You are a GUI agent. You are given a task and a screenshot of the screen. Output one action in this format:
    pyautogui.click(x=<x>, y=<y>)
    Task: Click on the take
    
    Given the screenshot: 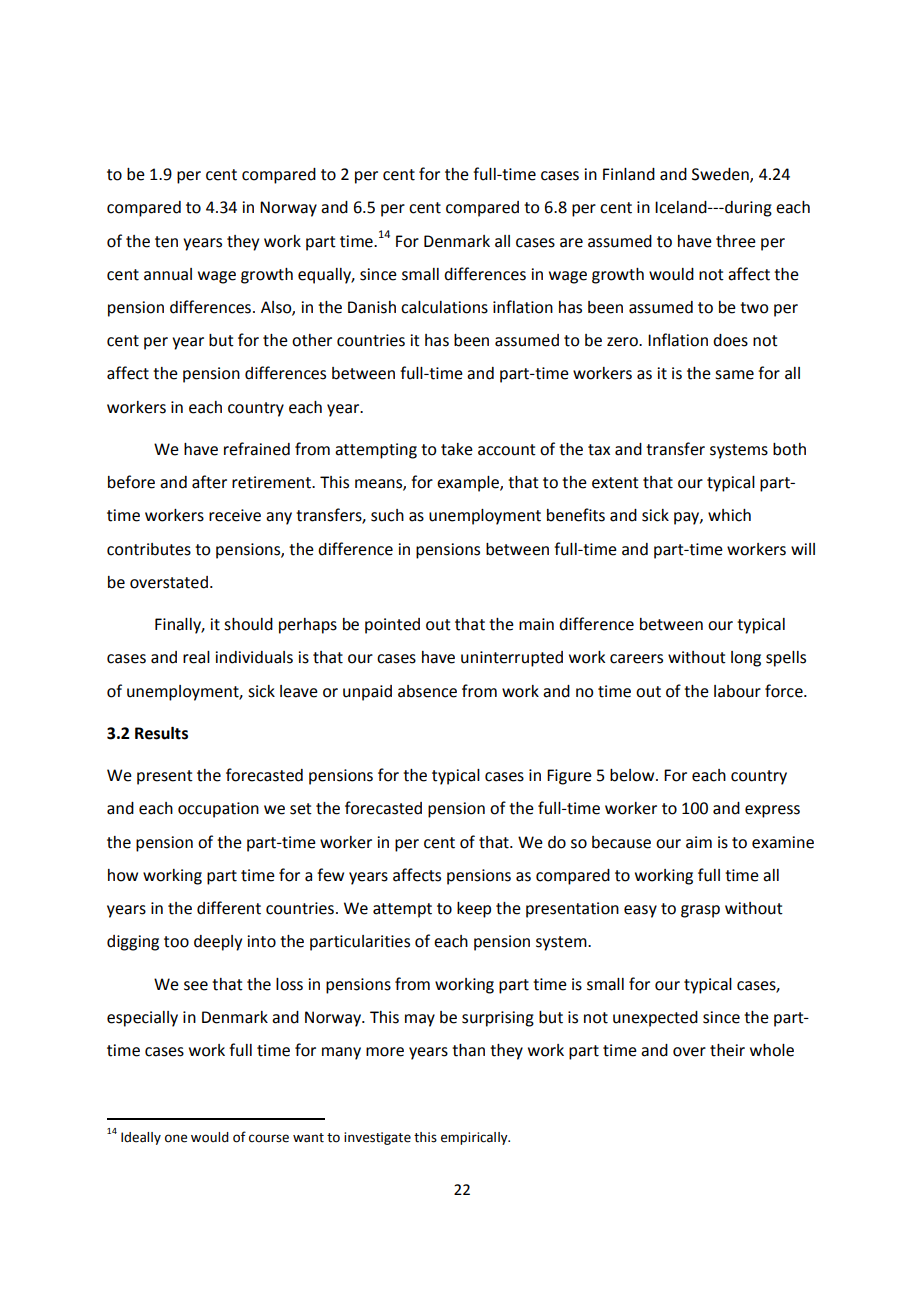 What is the action you would take?
    pyautogui.click(x=457, y=449)
